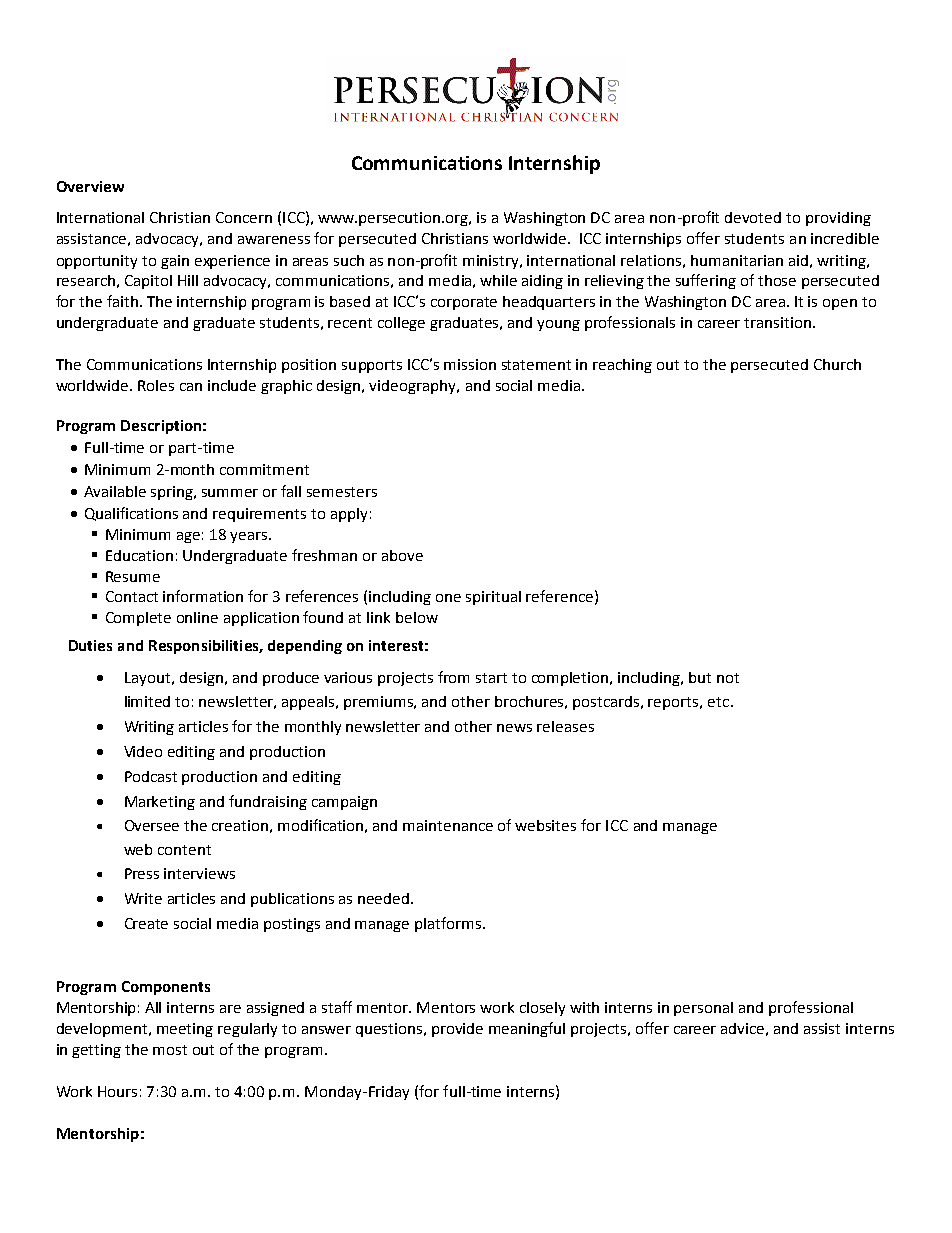 This screenshot has height=1233, width=952. Describe the element at coordinates (753, 217) in the screenshot. I see `devoted` at that location.
